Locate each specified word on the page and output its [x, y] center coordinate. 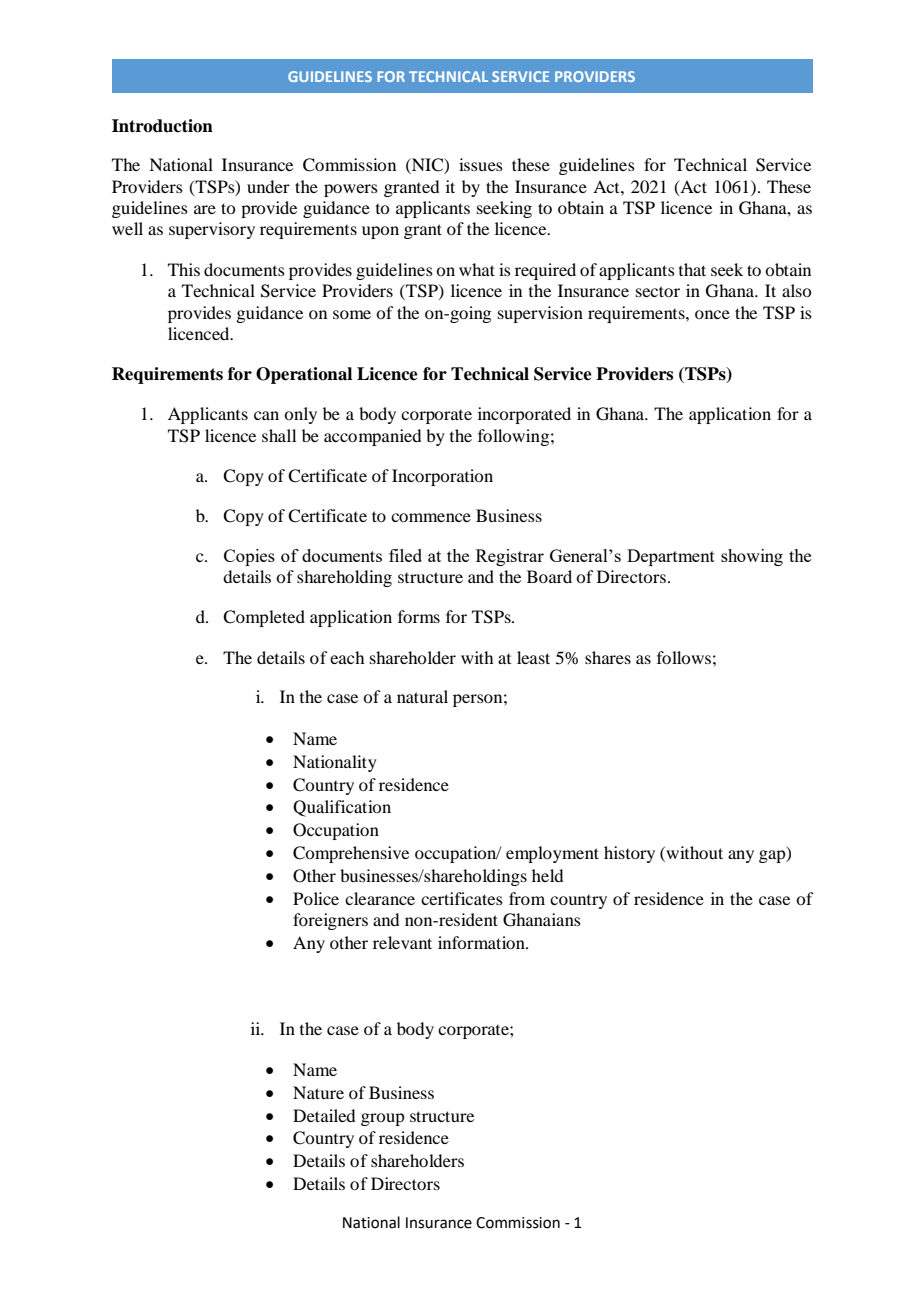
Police [316, 898]
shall [279, 435]
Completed [264, 618]
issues [481, 164]
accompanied [372, 437]
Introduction [162, 126]
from [527, 898]
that [692, 269]
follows [684, 657]
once [712, 314]
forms [419, 616]
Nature [318, 1092]
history [629, 854]
